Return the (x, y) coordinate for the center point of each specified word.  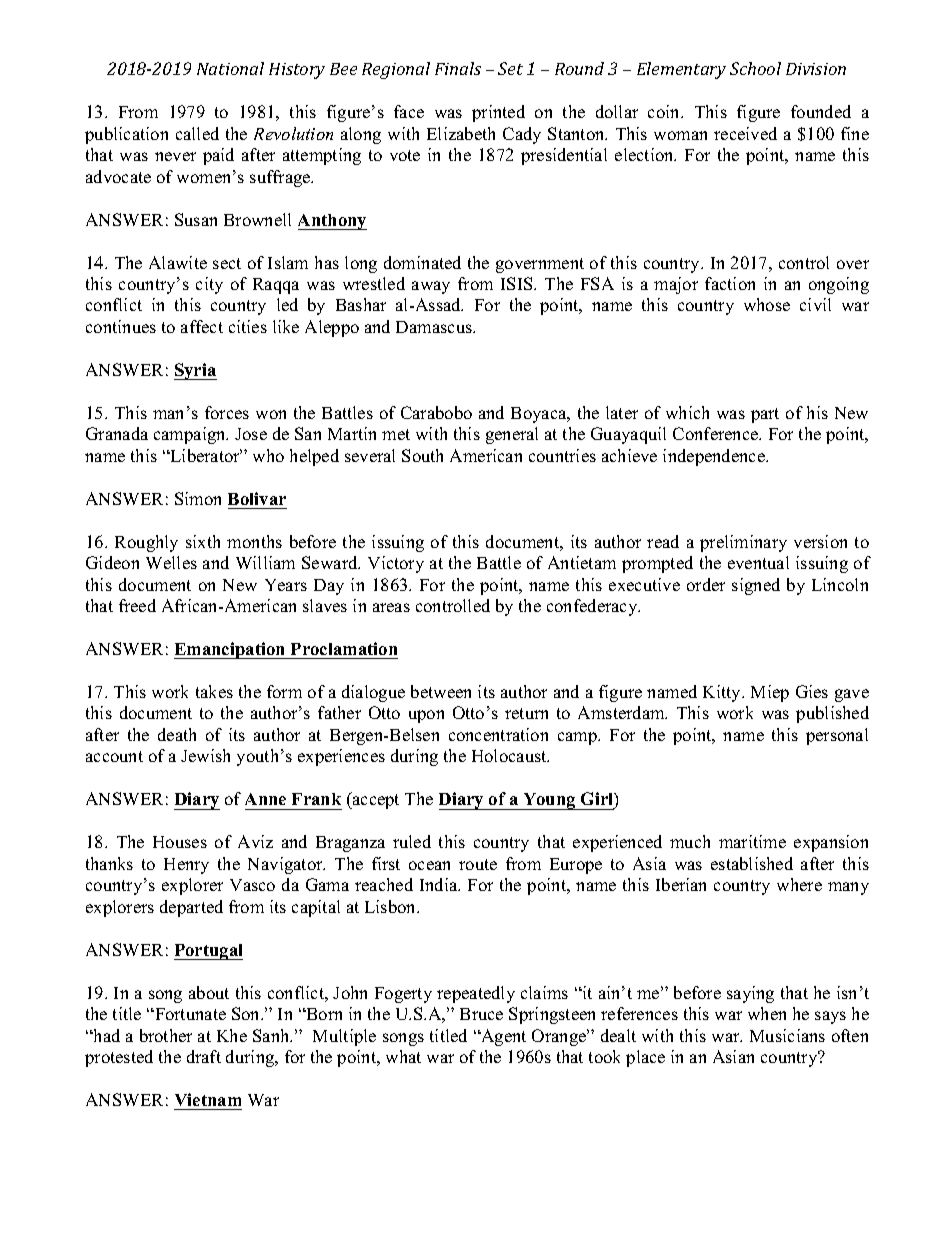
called (197, 133)
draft (204, 1056)
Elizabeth (461, 133)
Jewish (205, 755)
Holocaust (510, 755)
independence (715, 457)
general (512, 435)
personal (837, 736)
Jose (251, 434)
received (745, 133)
